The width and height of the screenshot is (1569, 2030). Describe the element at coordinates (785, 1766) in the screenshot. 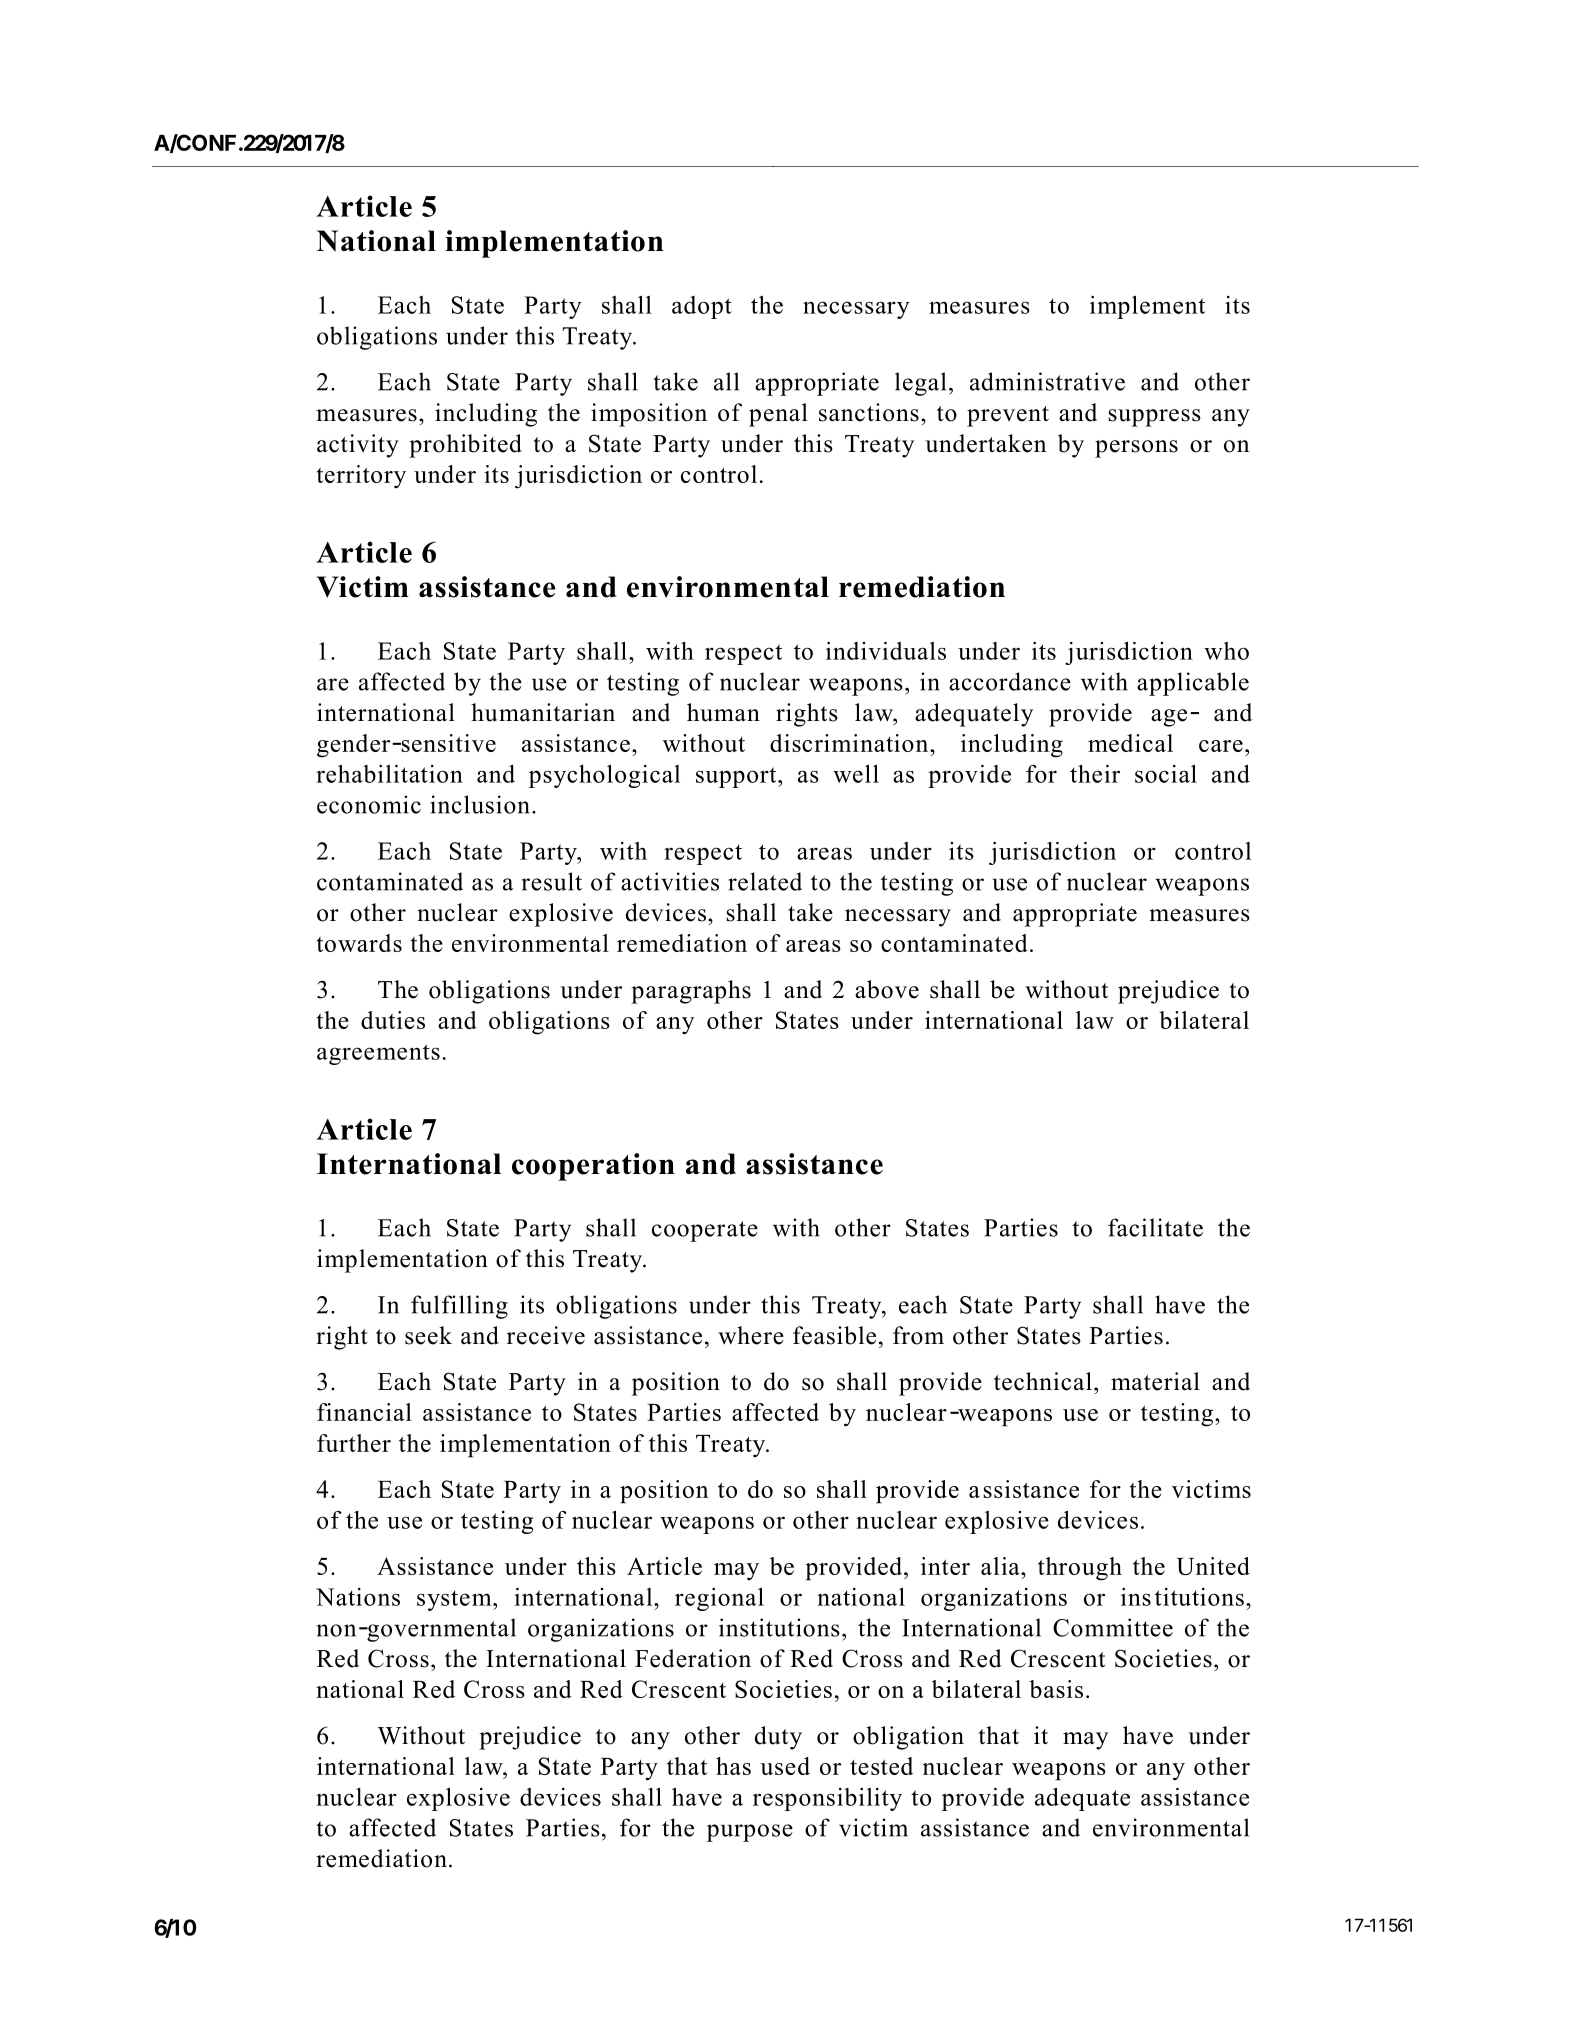

I see `used` at that location.
